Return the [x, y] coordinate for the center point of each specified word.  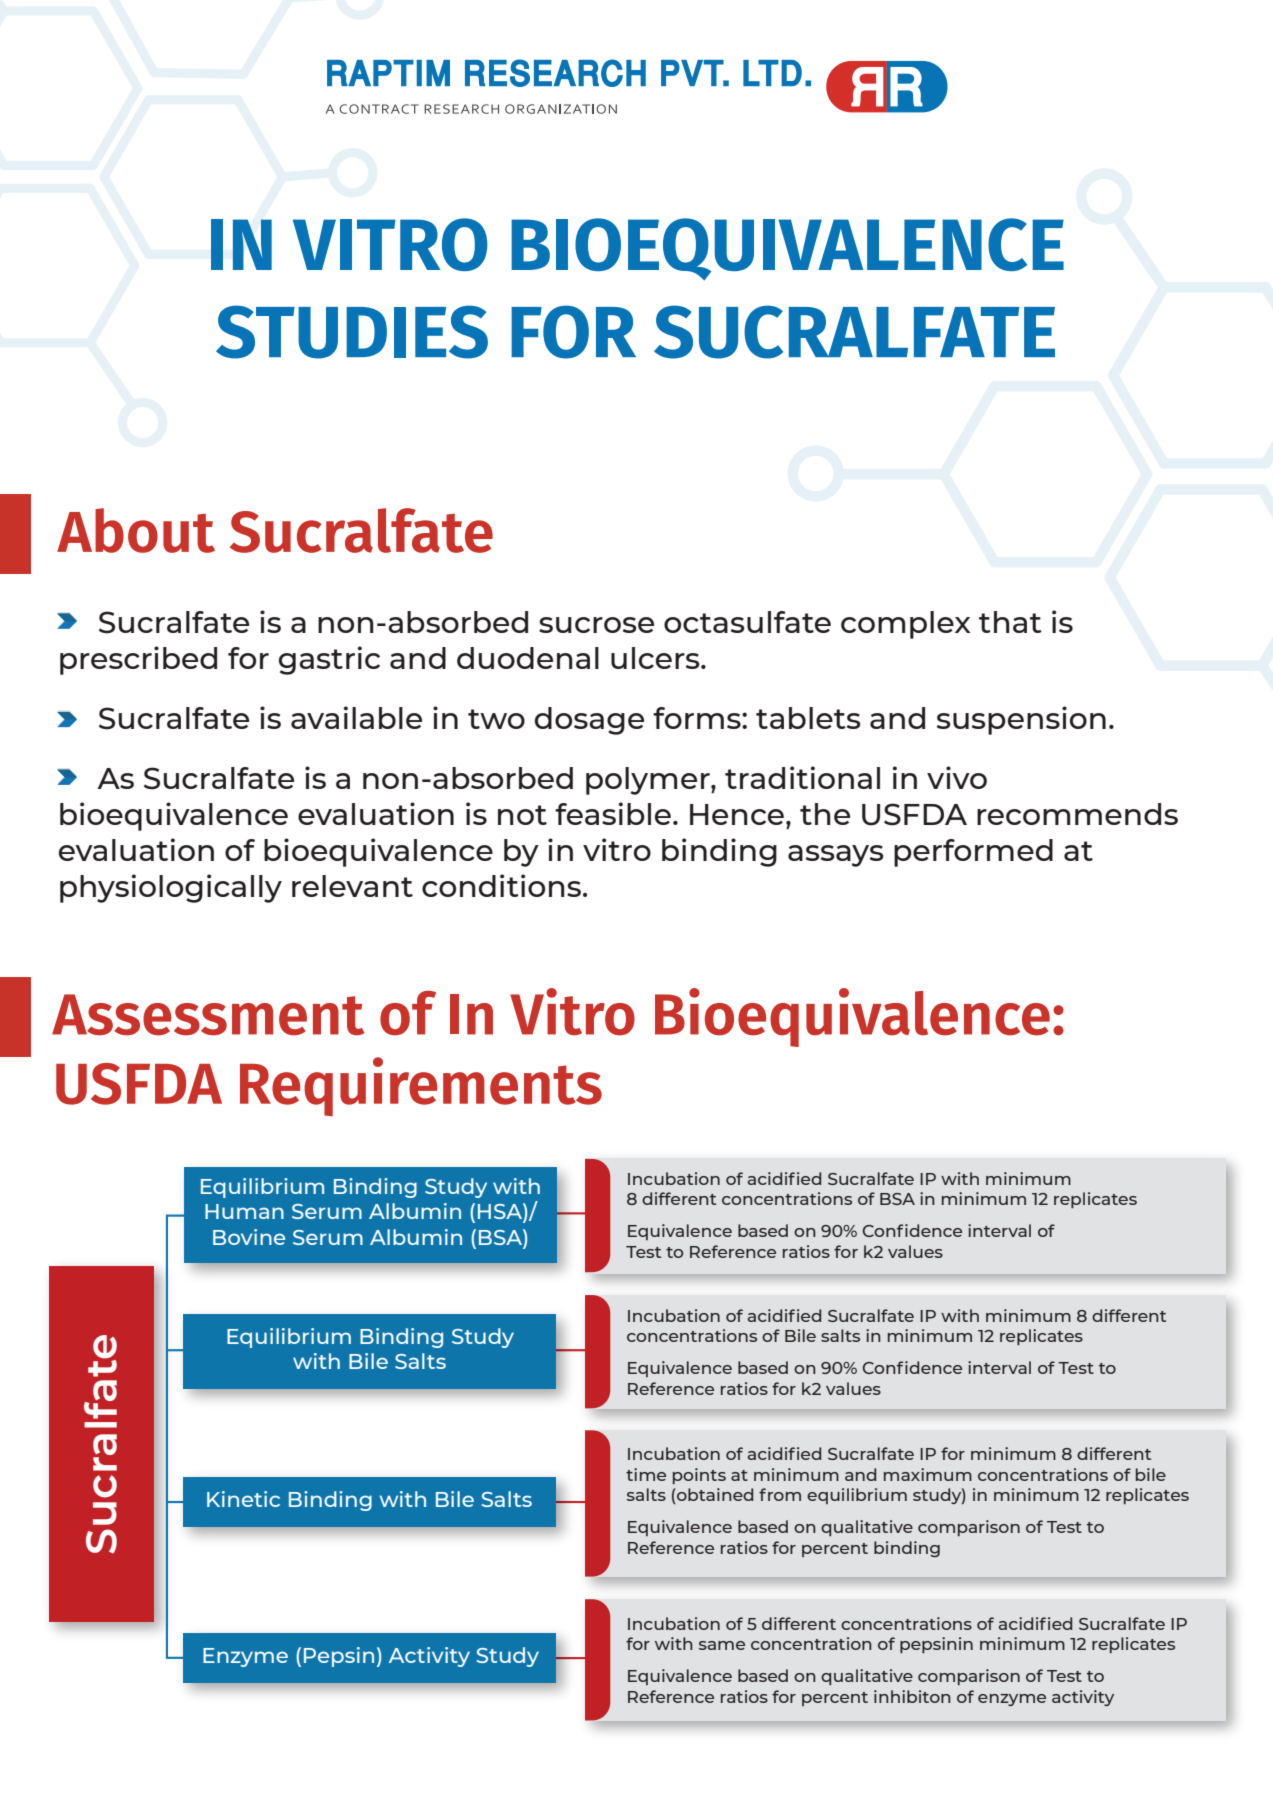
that [1010, 622]
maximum [928, 1474]
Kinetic [243, 1499]
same [722, 1645]
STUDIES [352, 332]
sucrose [596, 625]
